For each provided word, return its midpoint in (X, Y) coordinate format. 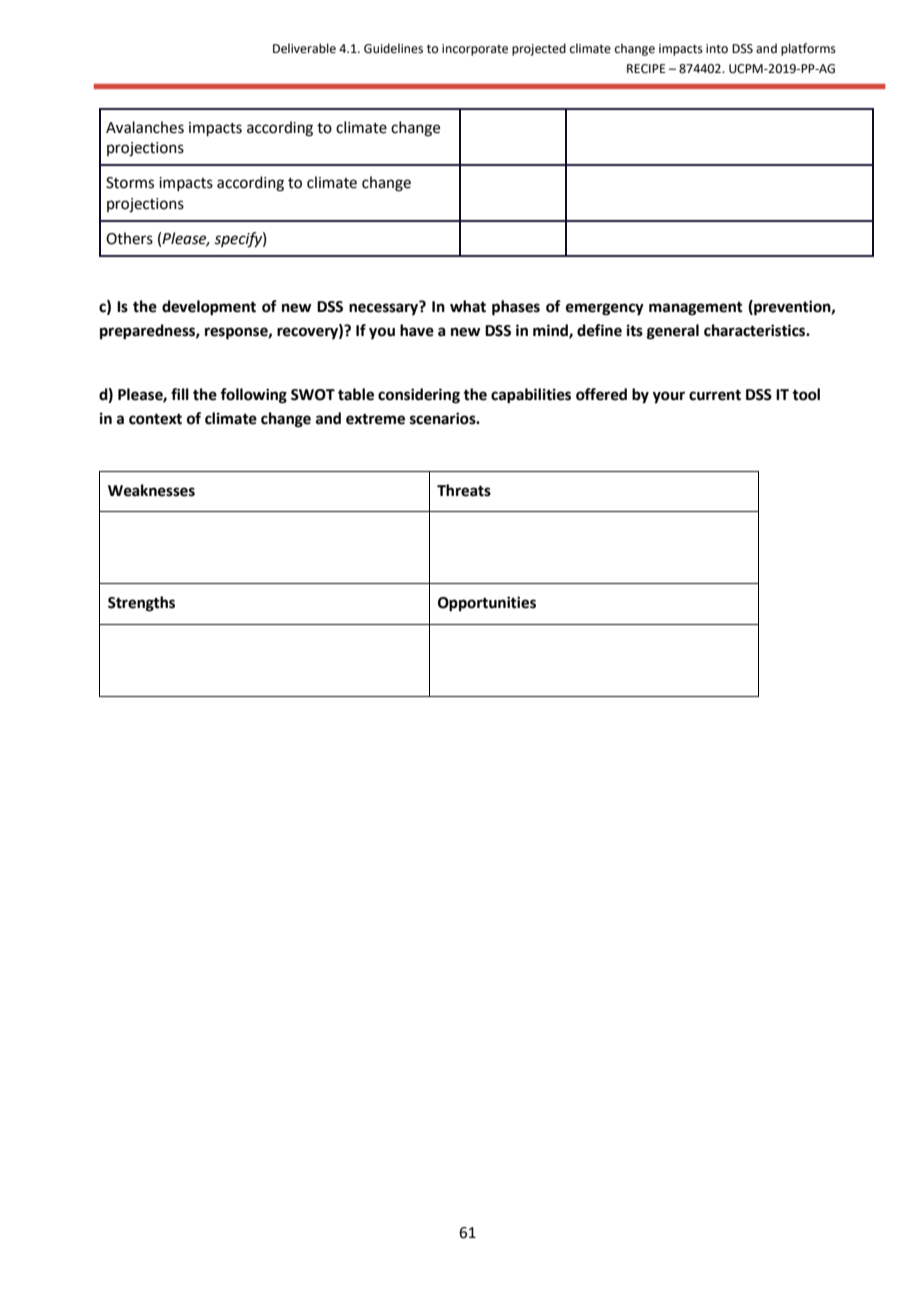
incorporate (475, 50)
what (468, 306)
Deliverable (304, 48)
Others (129, 238)
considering (419, 396)
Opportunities (487, 604)
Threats (464, 490)
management (696, 309)
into (717, 49)
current (715, 395)
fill (180, 394)
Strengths (141, 604)
